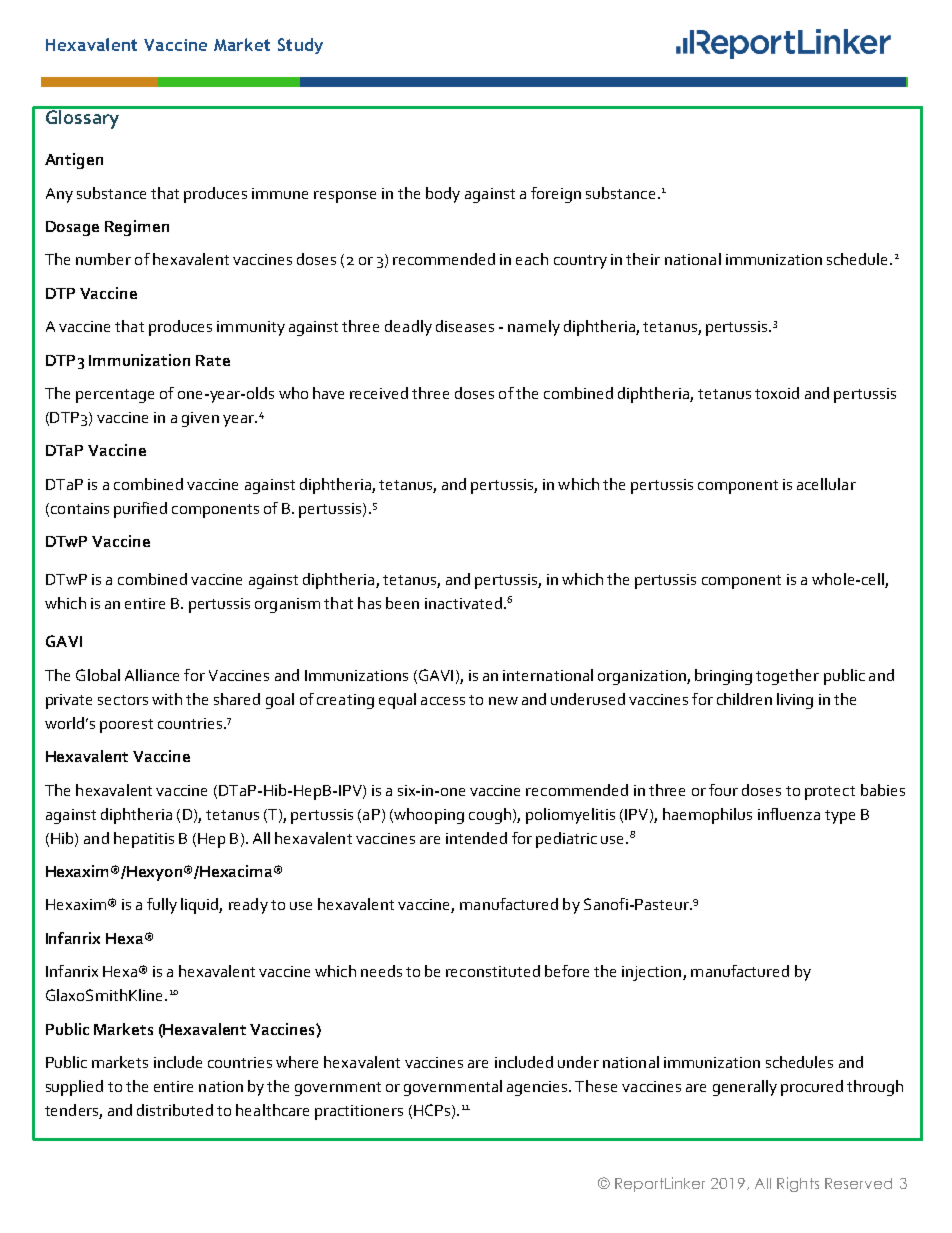  Describe the element at coordinates (443, 195) in the screenshot. I see `body` at that location.
